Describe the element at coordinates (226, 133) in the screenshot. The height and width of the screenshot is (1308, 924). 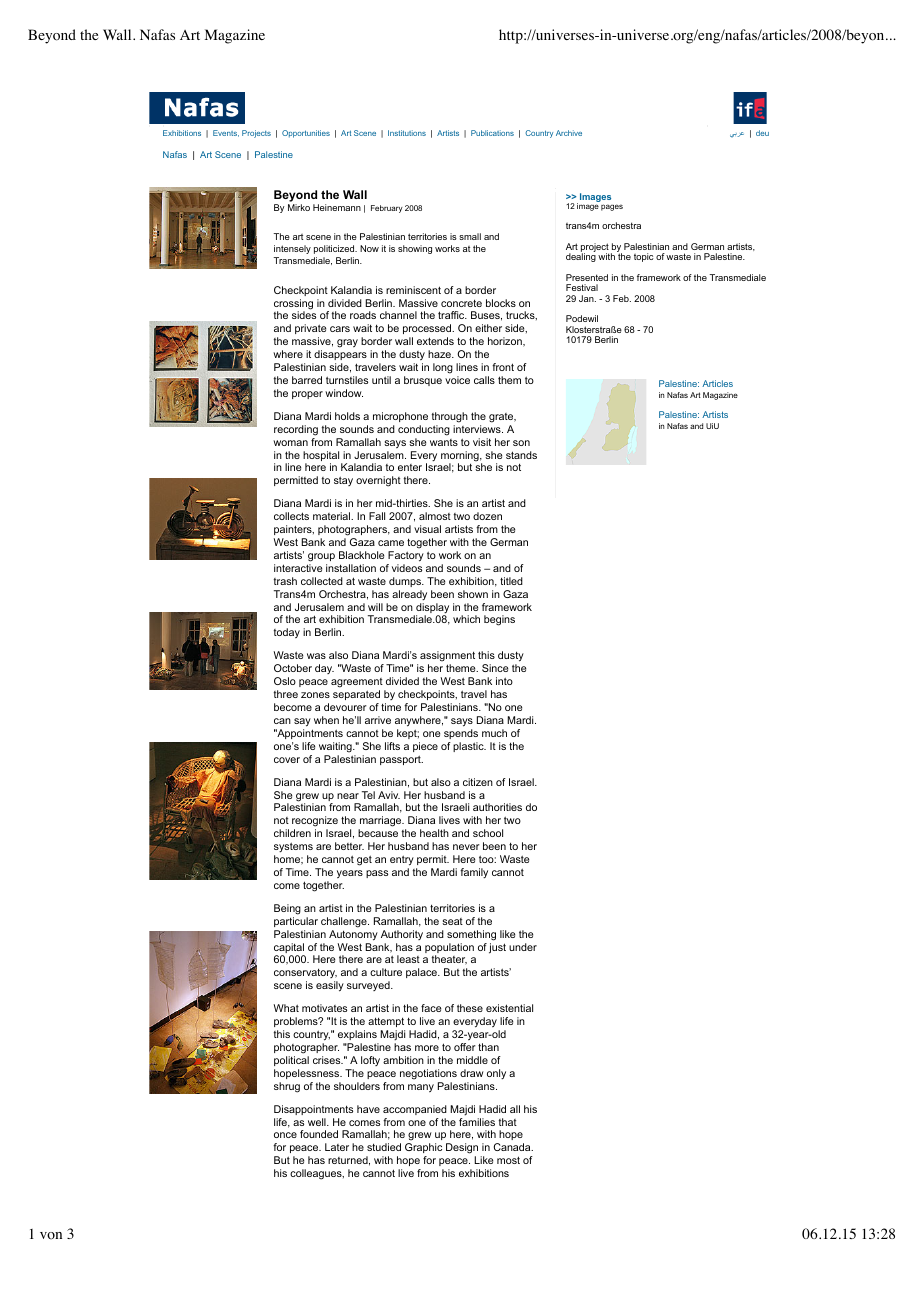
I see `Events` at that location.
